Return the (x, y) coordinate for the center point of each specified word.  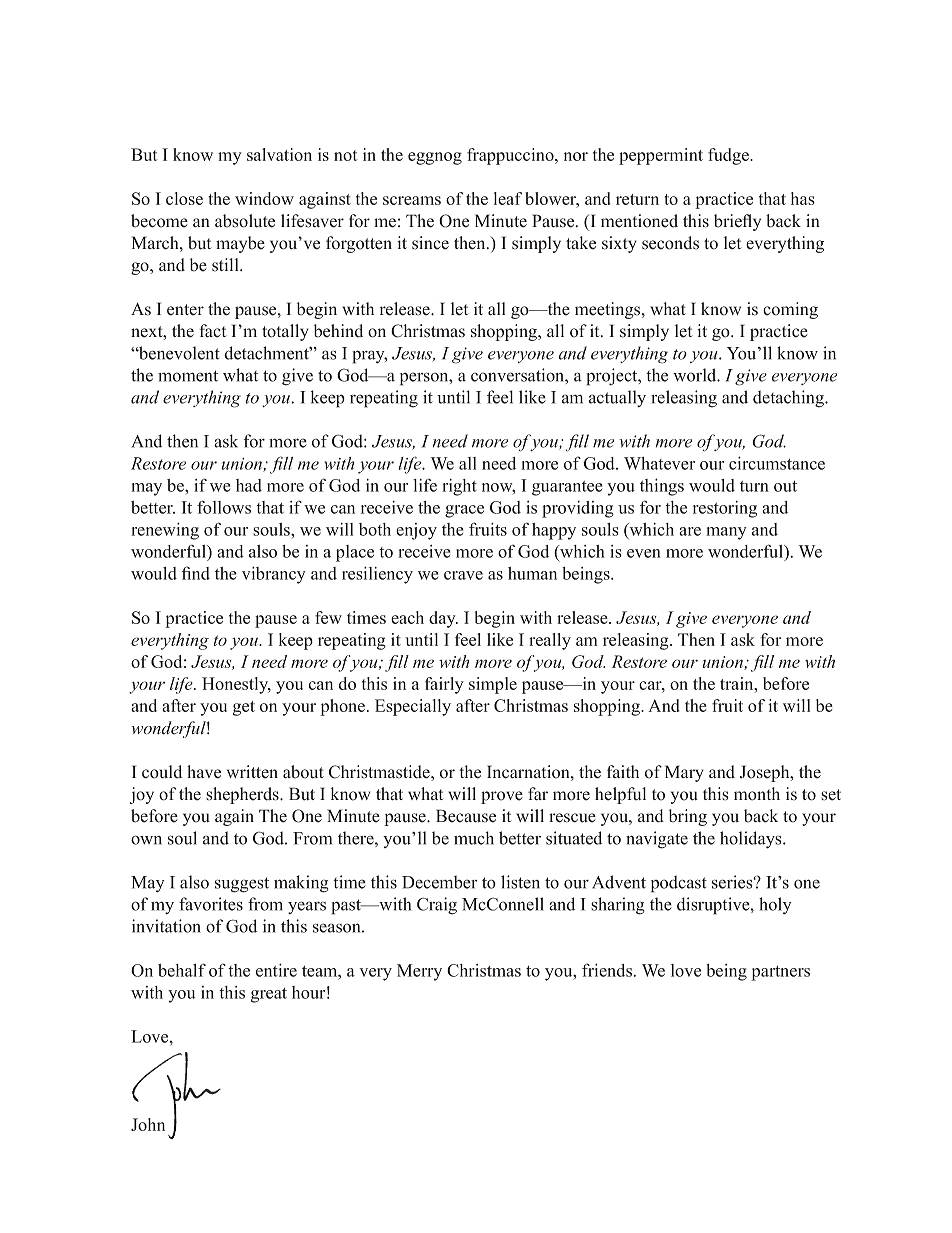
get (244, 708)
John (148, 1124)
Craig (437, 906)
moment (188, 376)
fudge (729, 156)
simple (493, 685)
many (726, 533)
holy (775, 905)
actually (617, 398)
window (264, 198)
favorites (211, 904)
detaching (789, 399)
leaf (508, 198)
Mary (684, 773)
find (196, 573)
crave (463, 575)
